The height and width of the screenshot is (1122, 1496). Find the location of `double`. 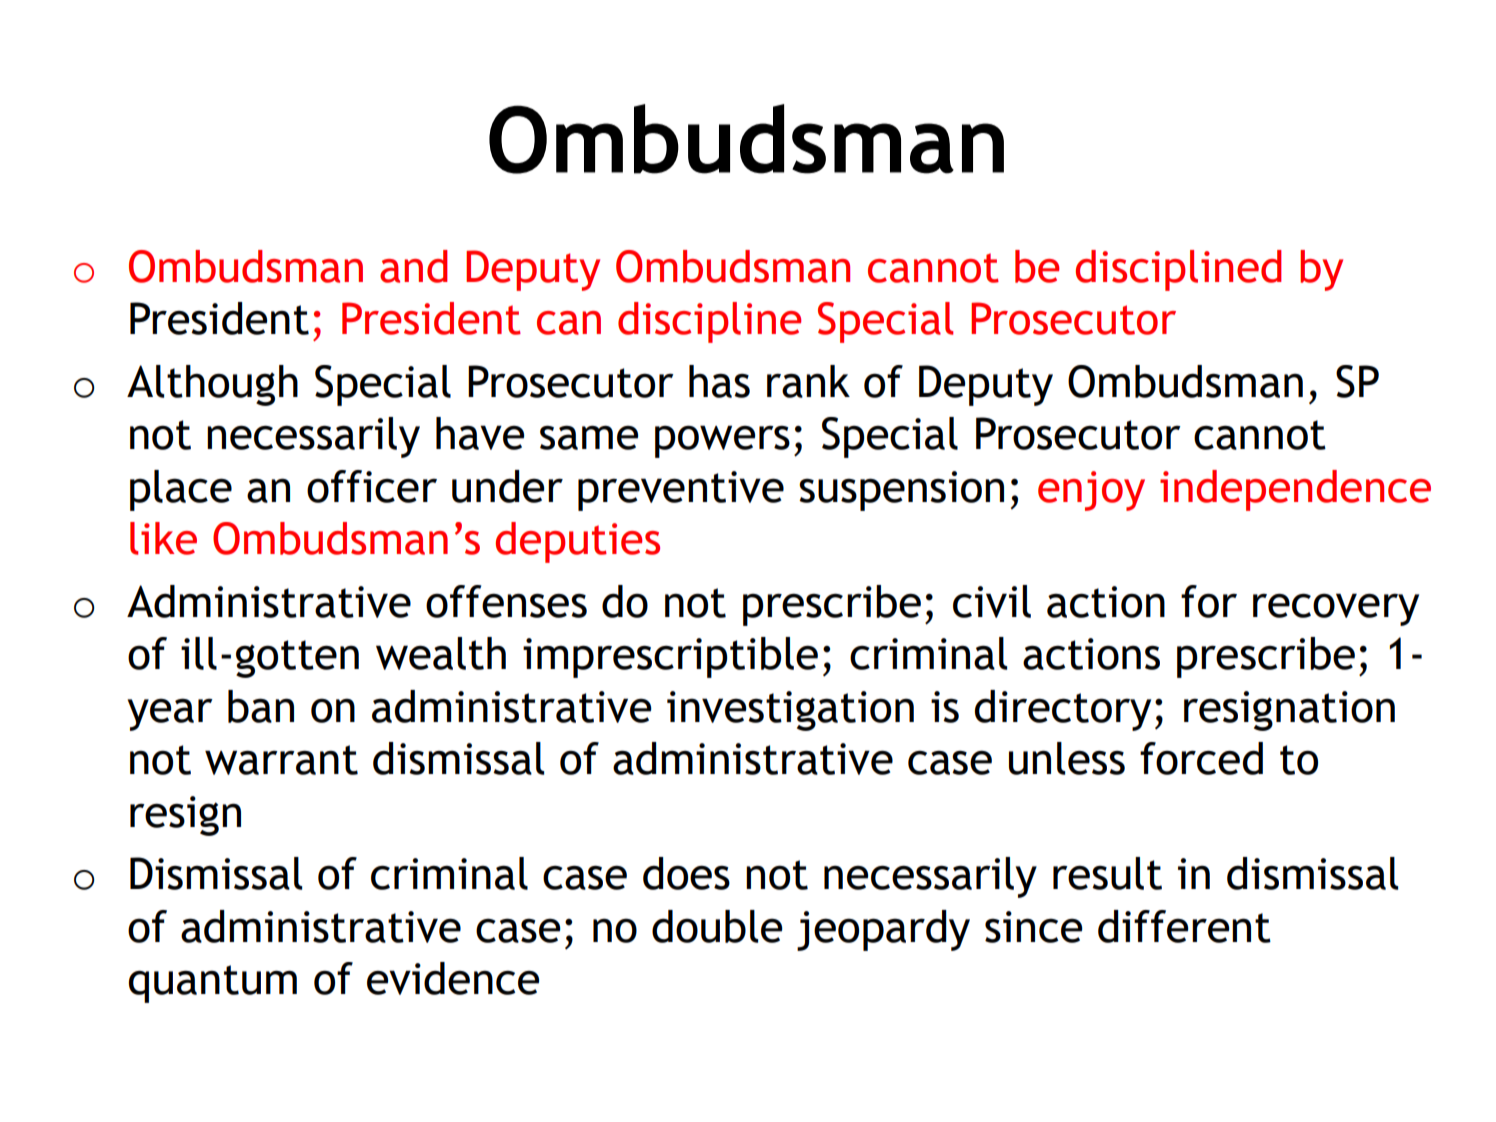

double is located at coordinates (717, 926).
